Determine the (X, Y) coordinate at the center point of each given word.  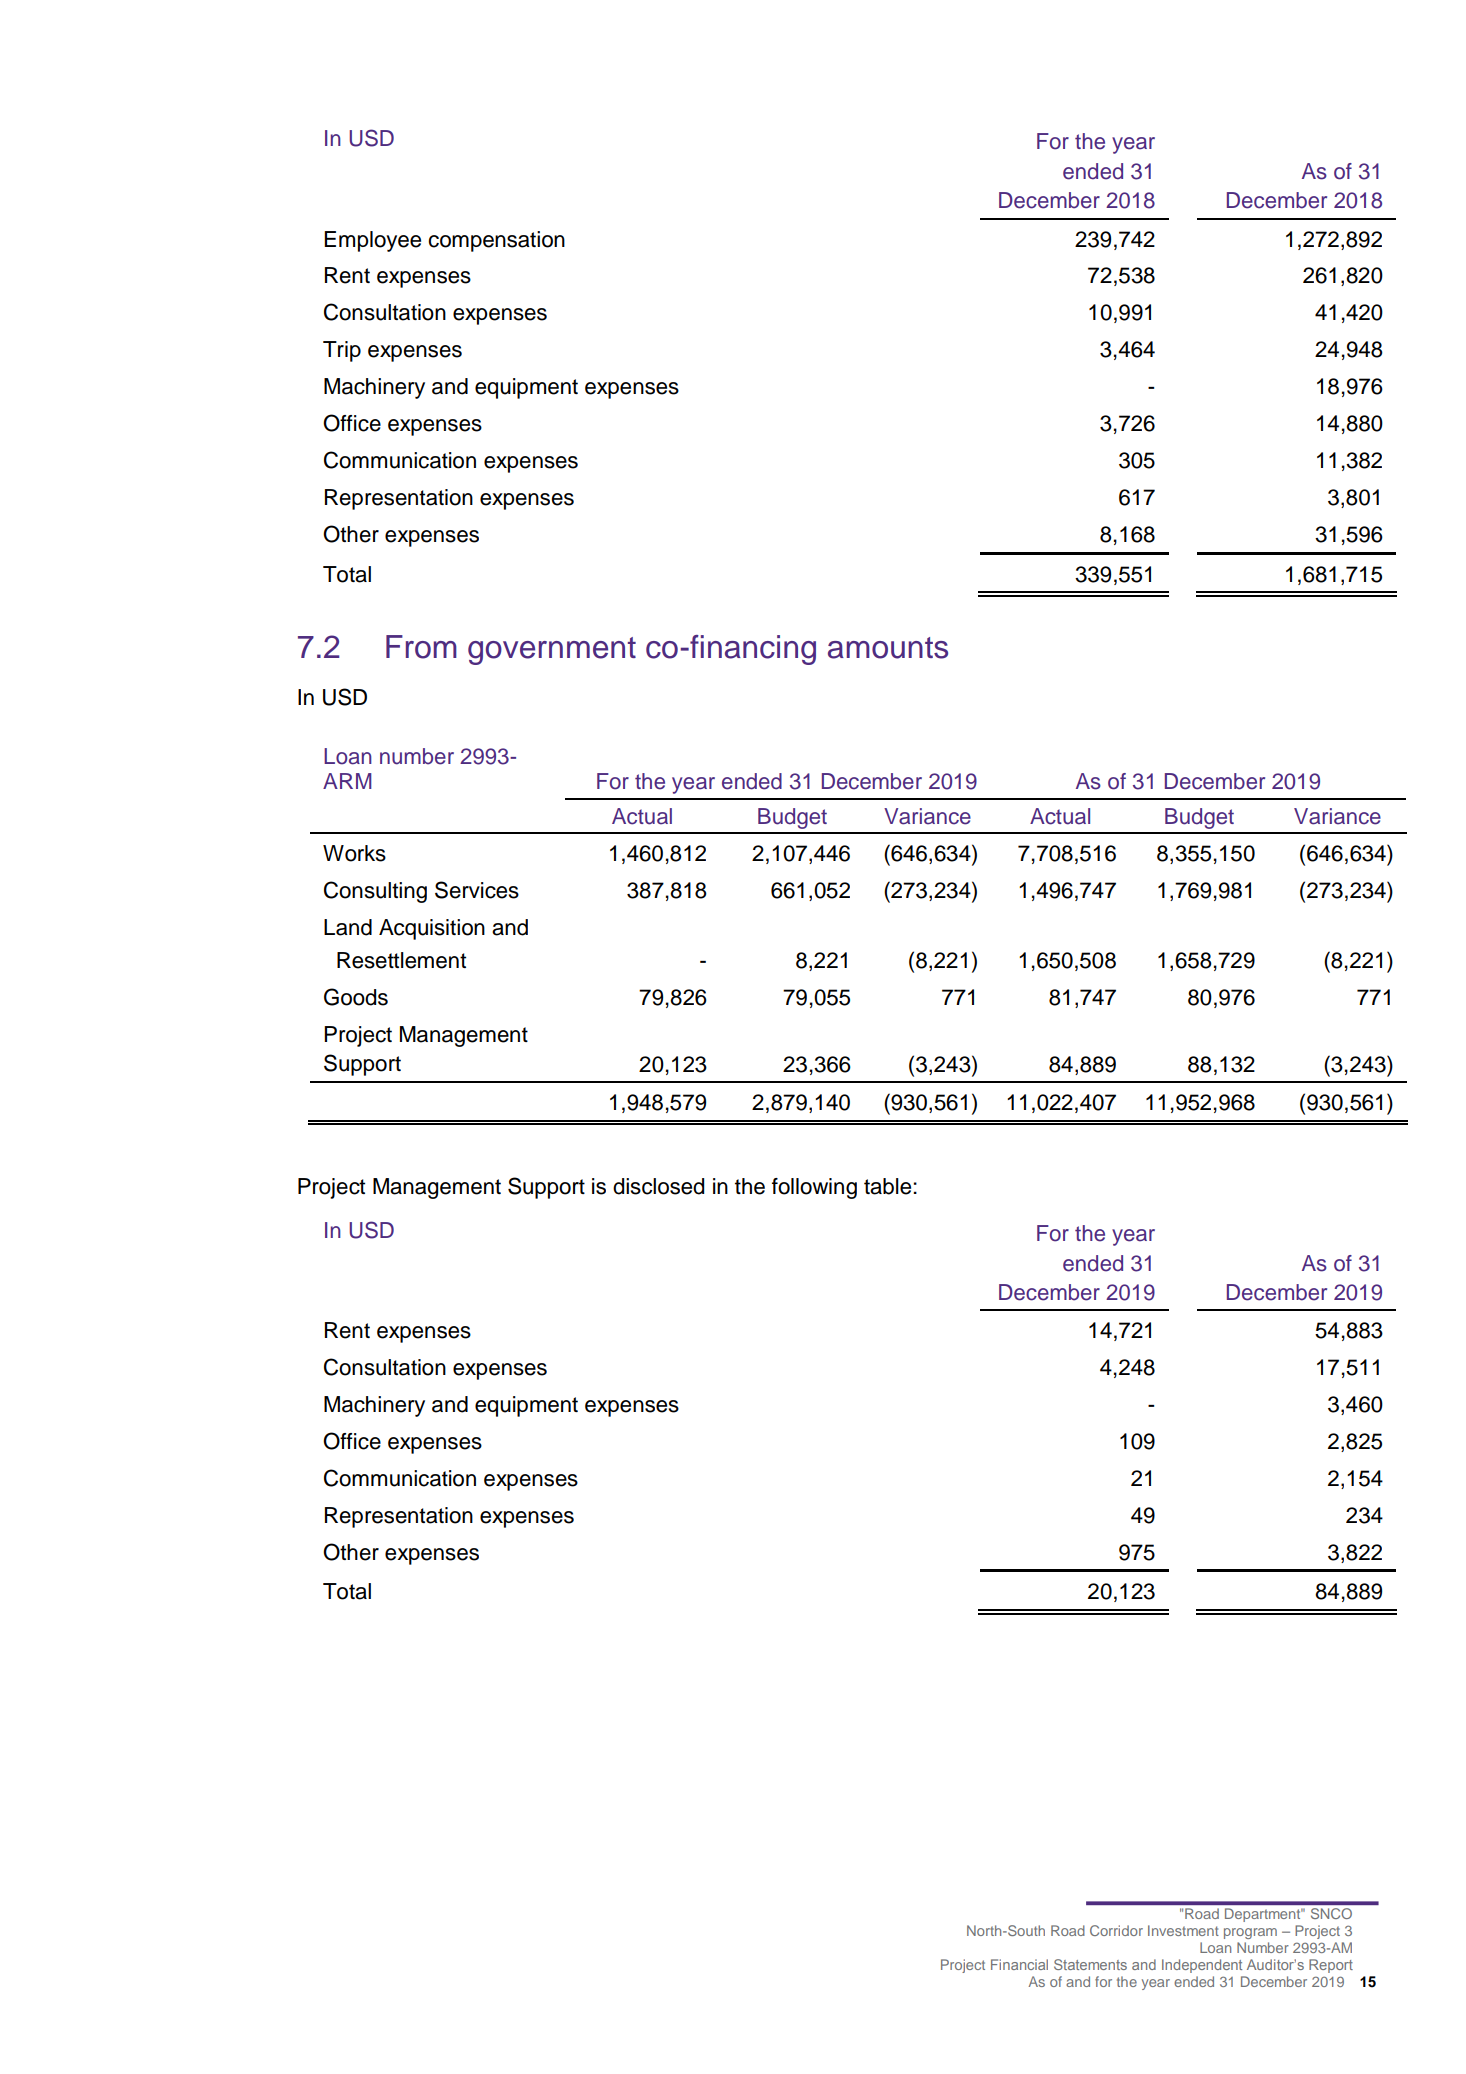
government (552, 651)
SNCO (1331, 1913)
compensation (496, 241)
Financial (1019, 1964)
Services (477, 890)
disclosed (658, 1186)
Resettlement (401, 960)
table (889, 1186)
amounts (888, 648)
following (814, 1188)
